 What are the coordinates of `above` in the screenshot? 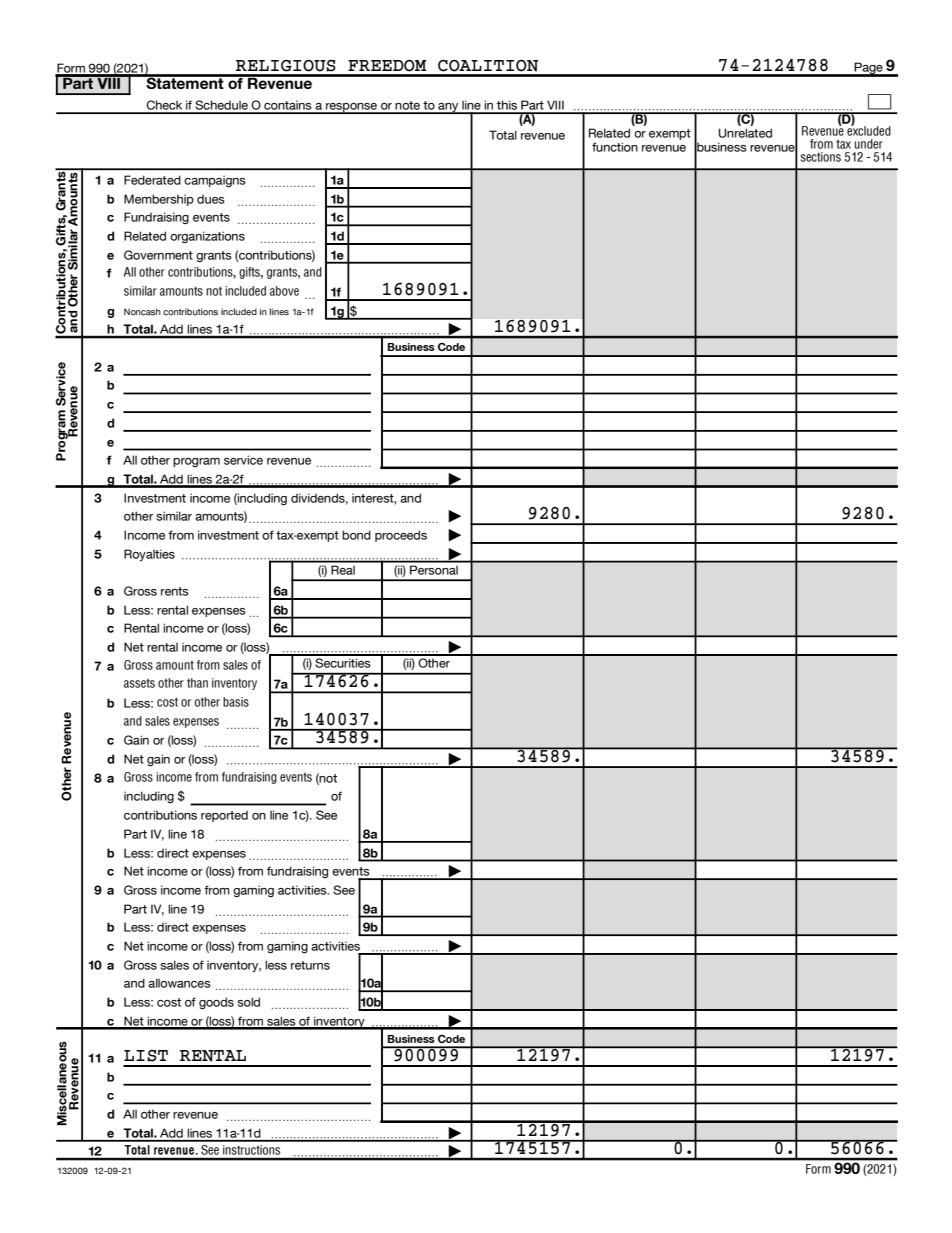 It's located at (284, 291).
